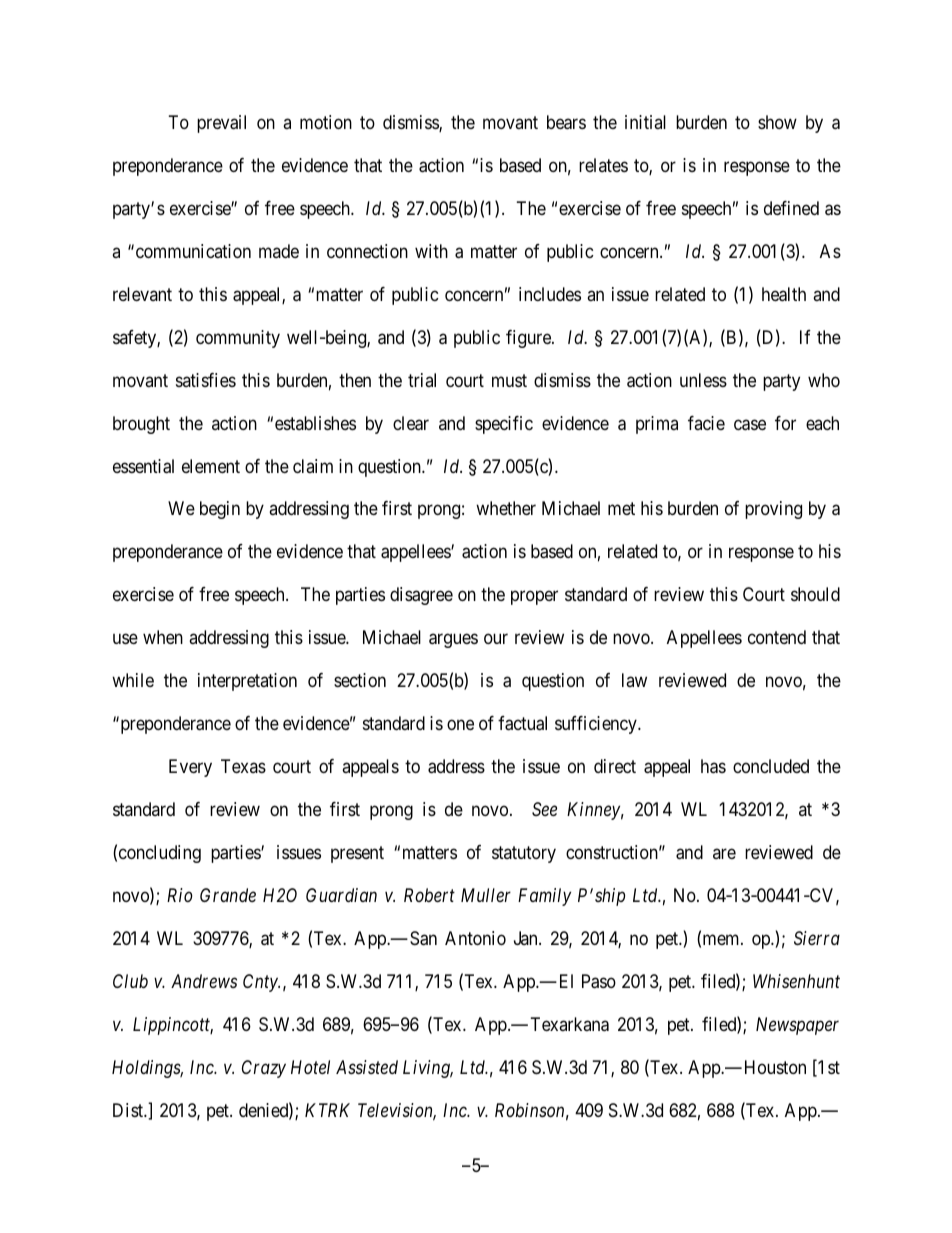 This document has width=952, height=1233. I want to click on bears, so click(566, 122).
